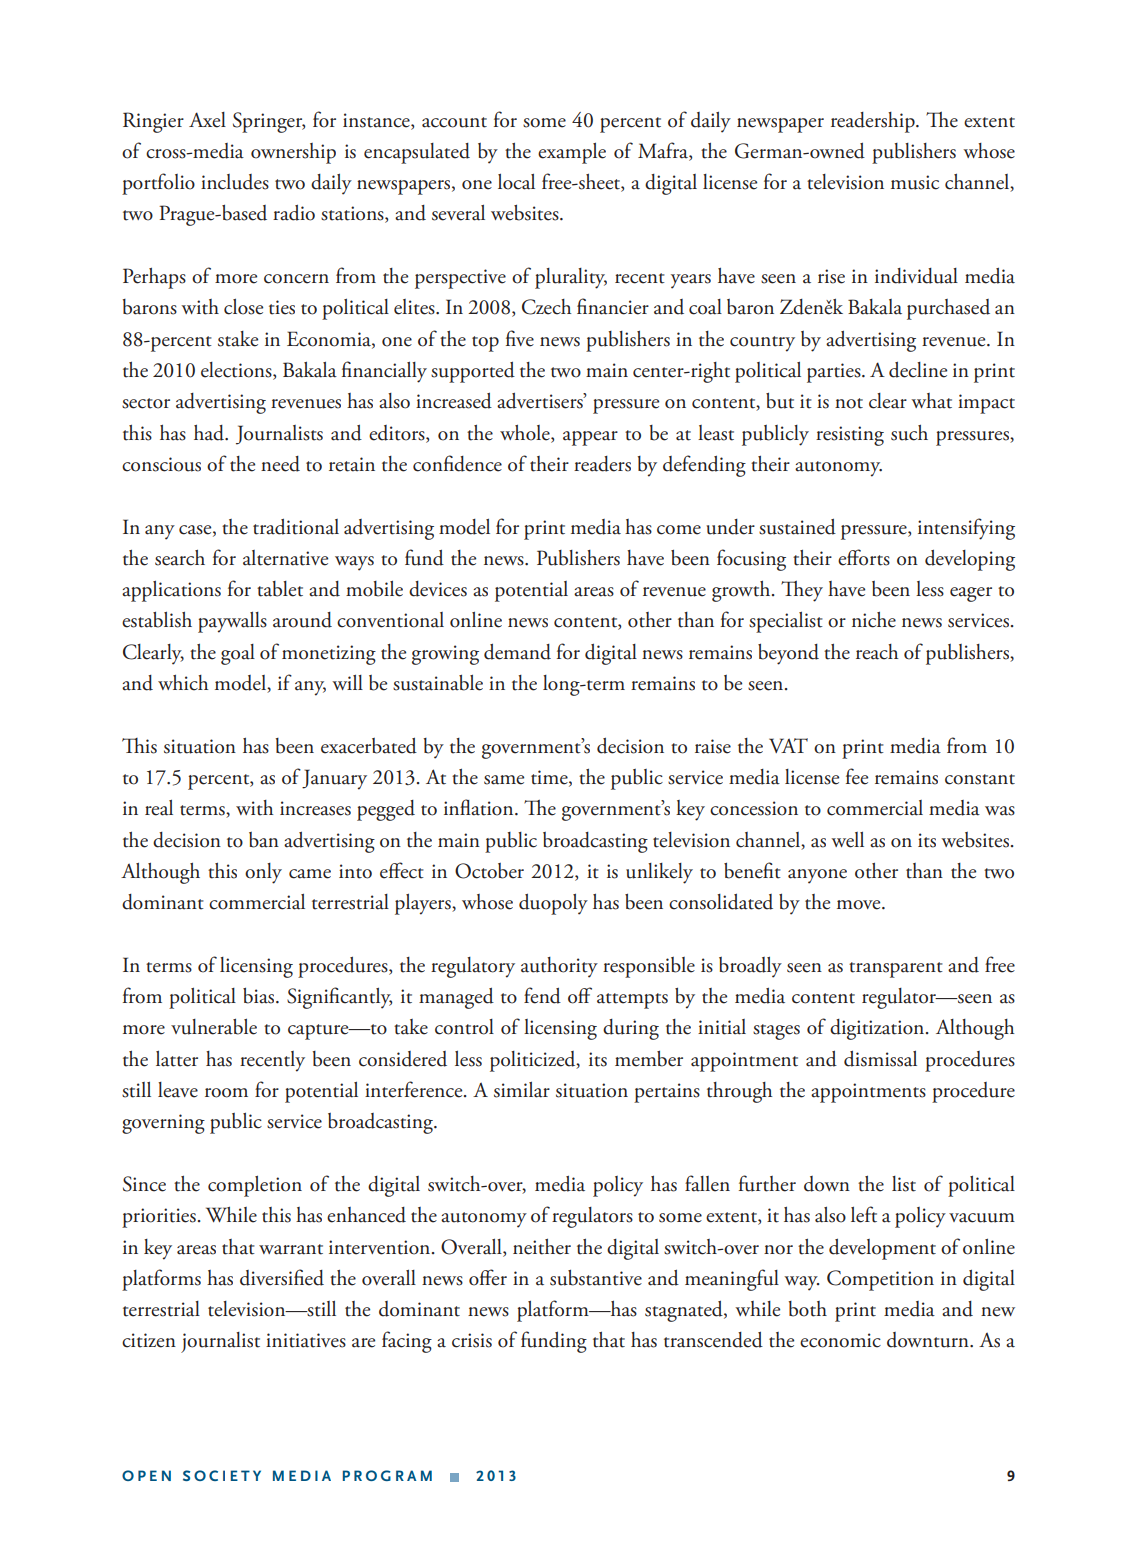 The height and width of the image is (1553, 1137). What do you see at coordinates (896, 970) in the image?
I see `transparent` at bounding box center [896, 970].
